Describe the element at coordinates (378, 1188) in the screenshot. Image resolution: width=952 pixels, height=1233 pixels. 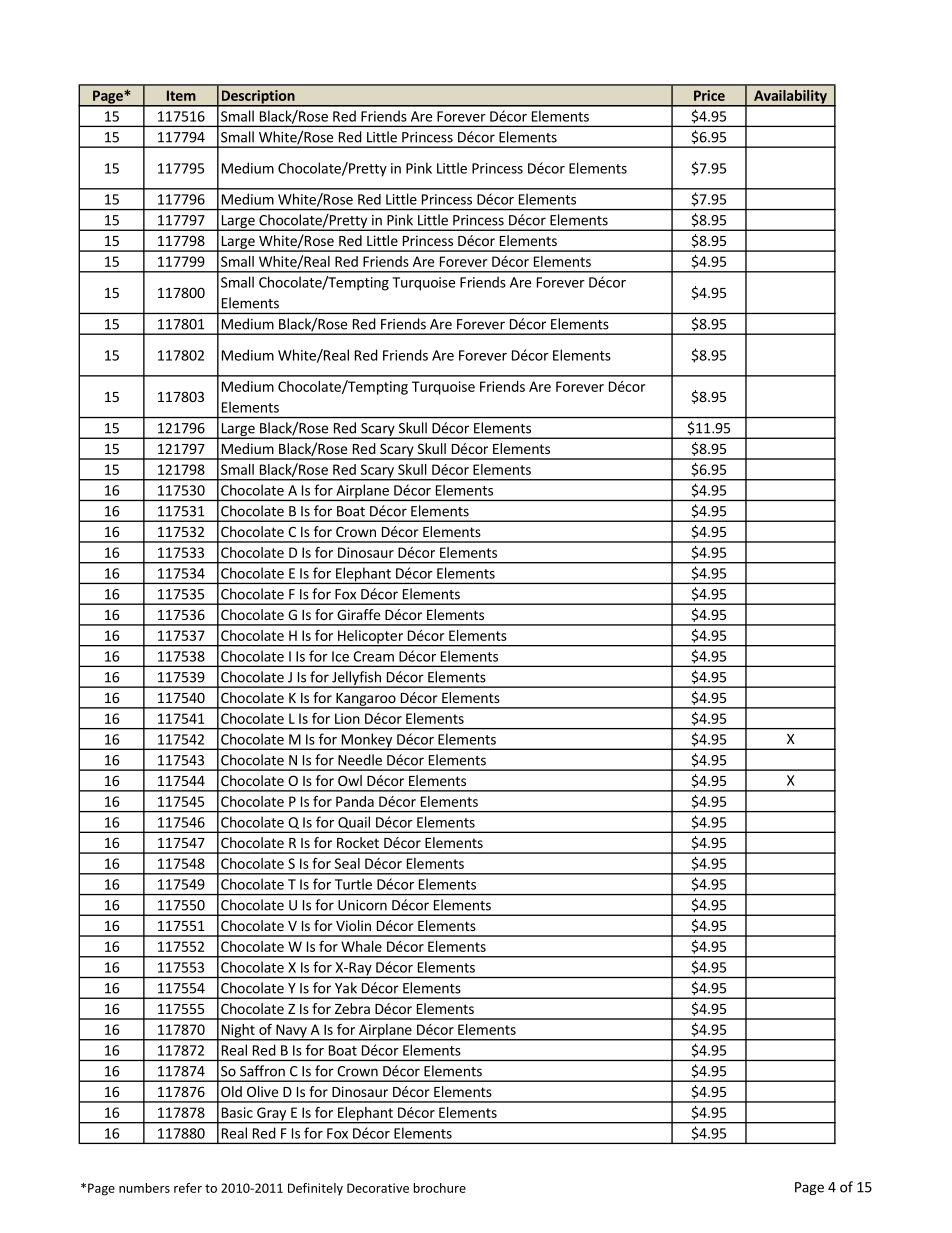
I see `Decorative` at that location.
